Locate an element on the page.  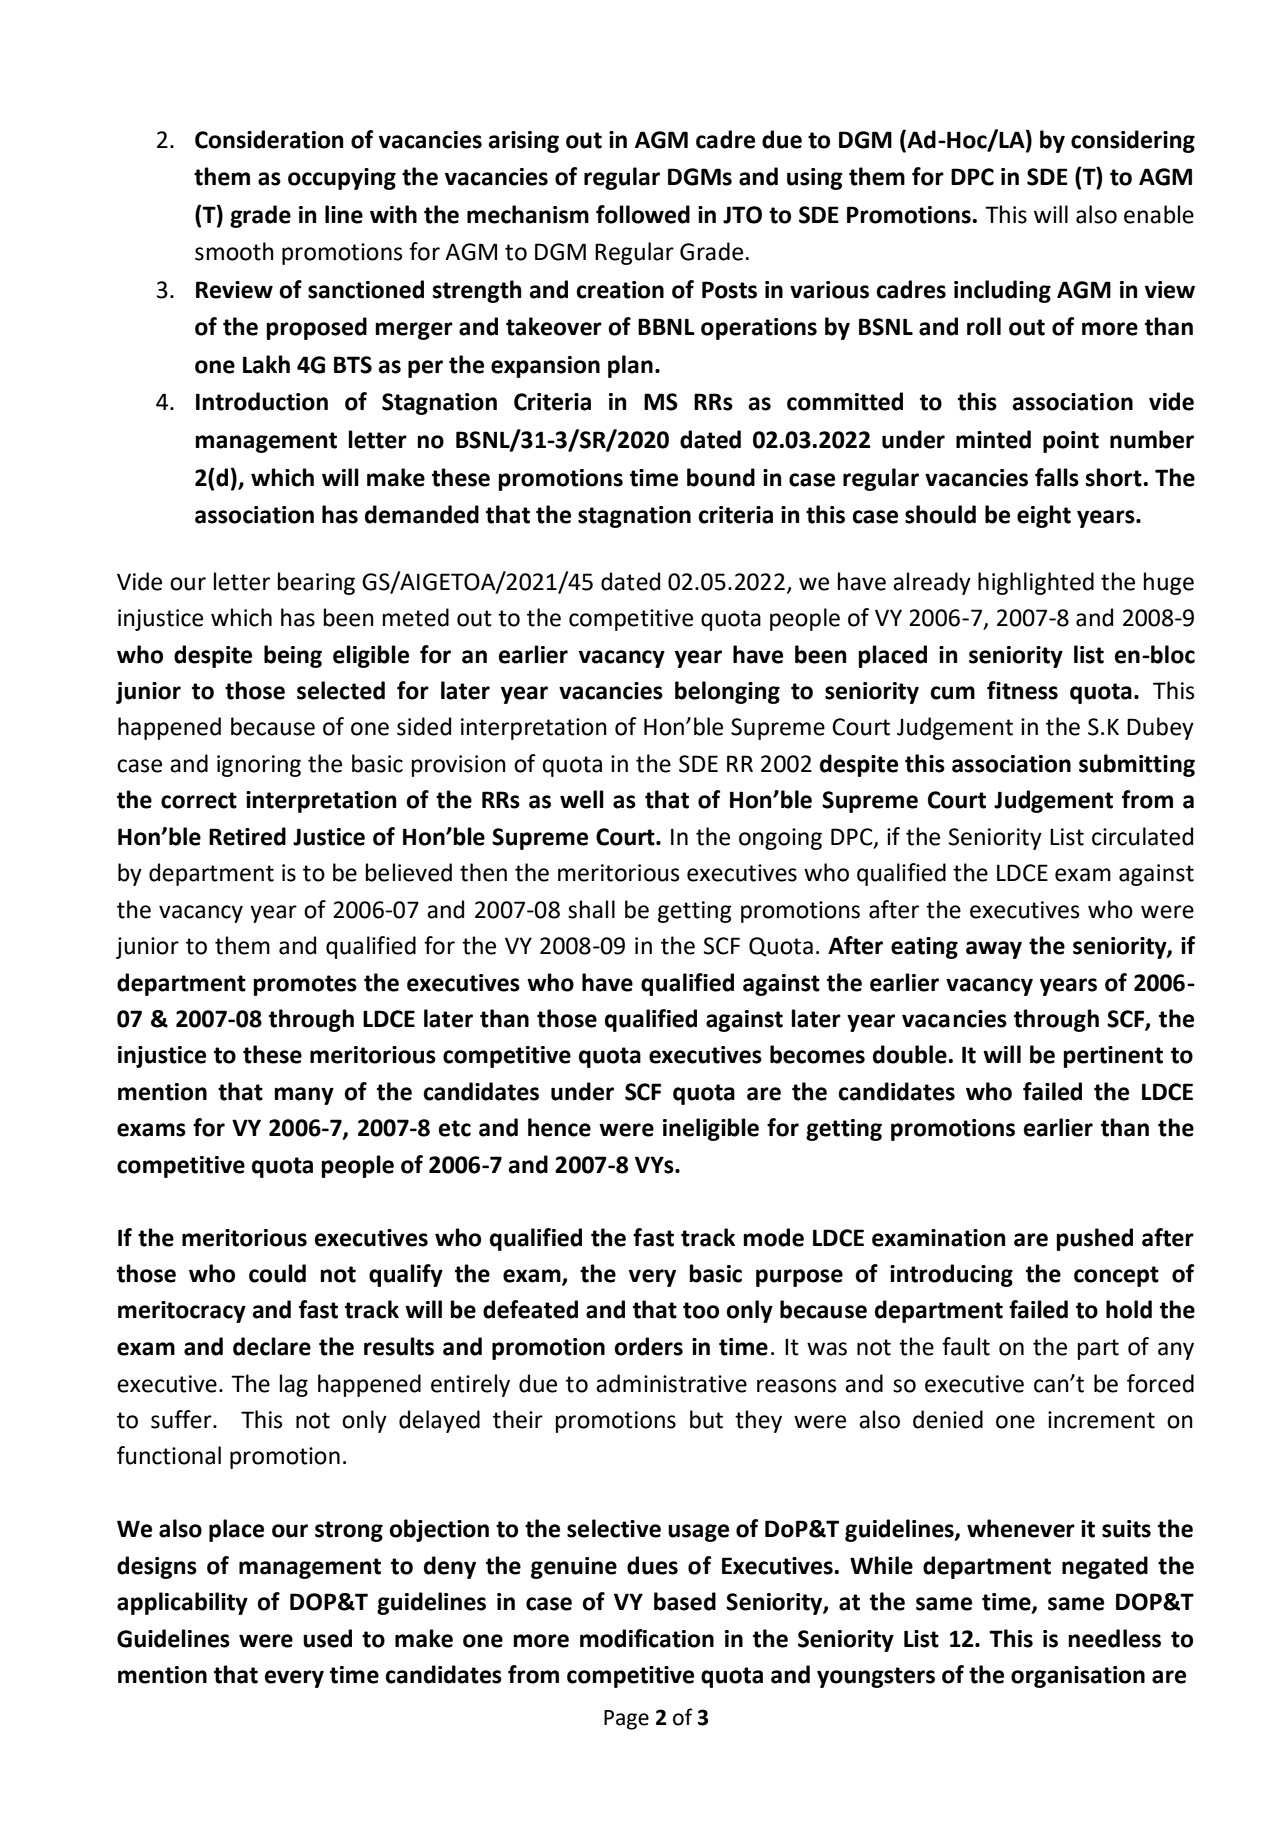
fitness is located at coordinates (1022, 690).
